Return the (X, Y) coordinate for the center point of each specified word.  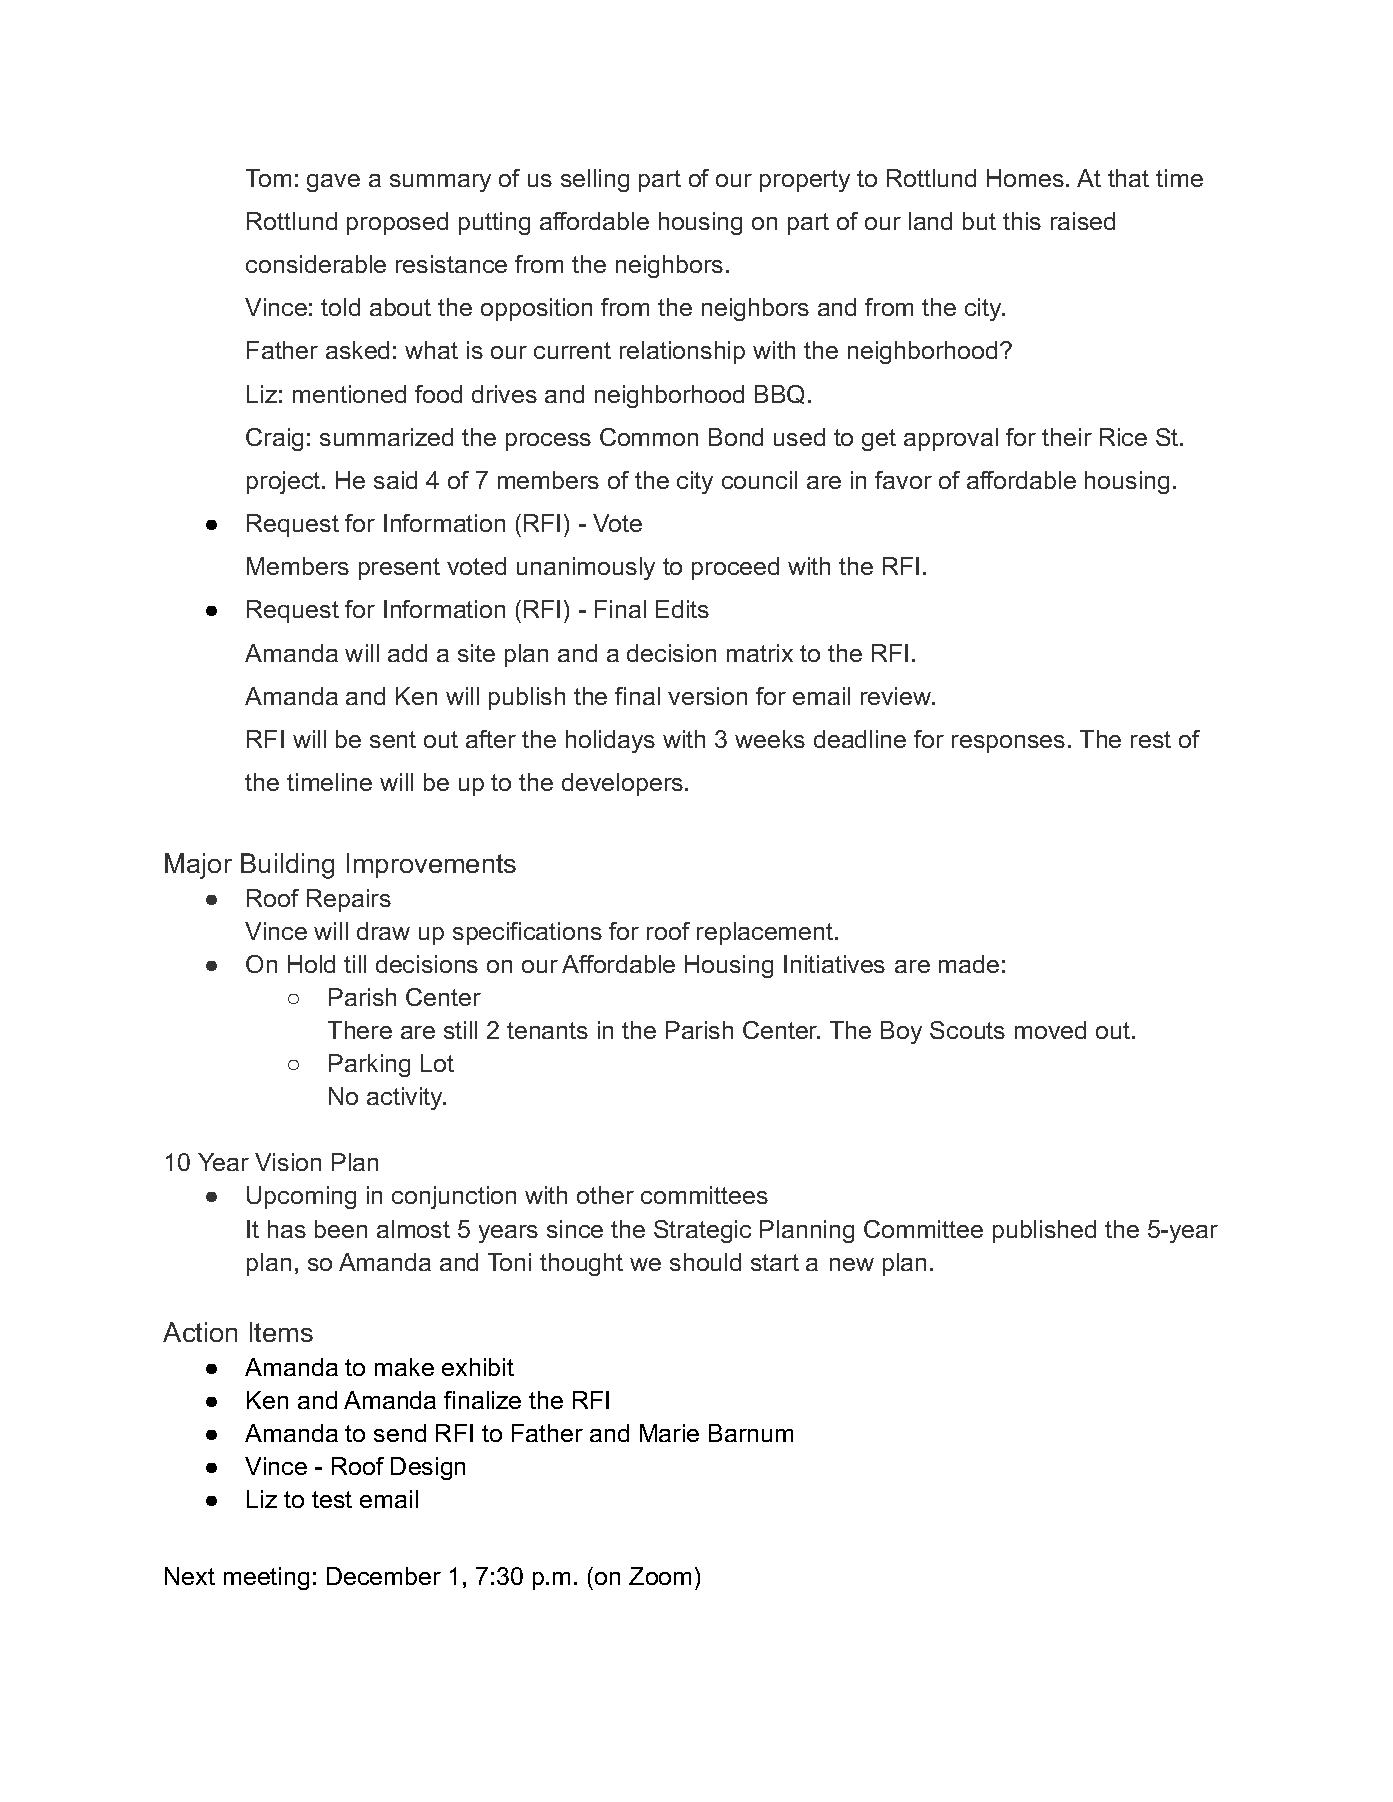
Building (287, 866)
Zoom (660, 1576)
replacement (766, 933)
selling (595, 180)
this (1022, 221)
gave (333, 183)
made (969, 964)
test (332, 1499)
